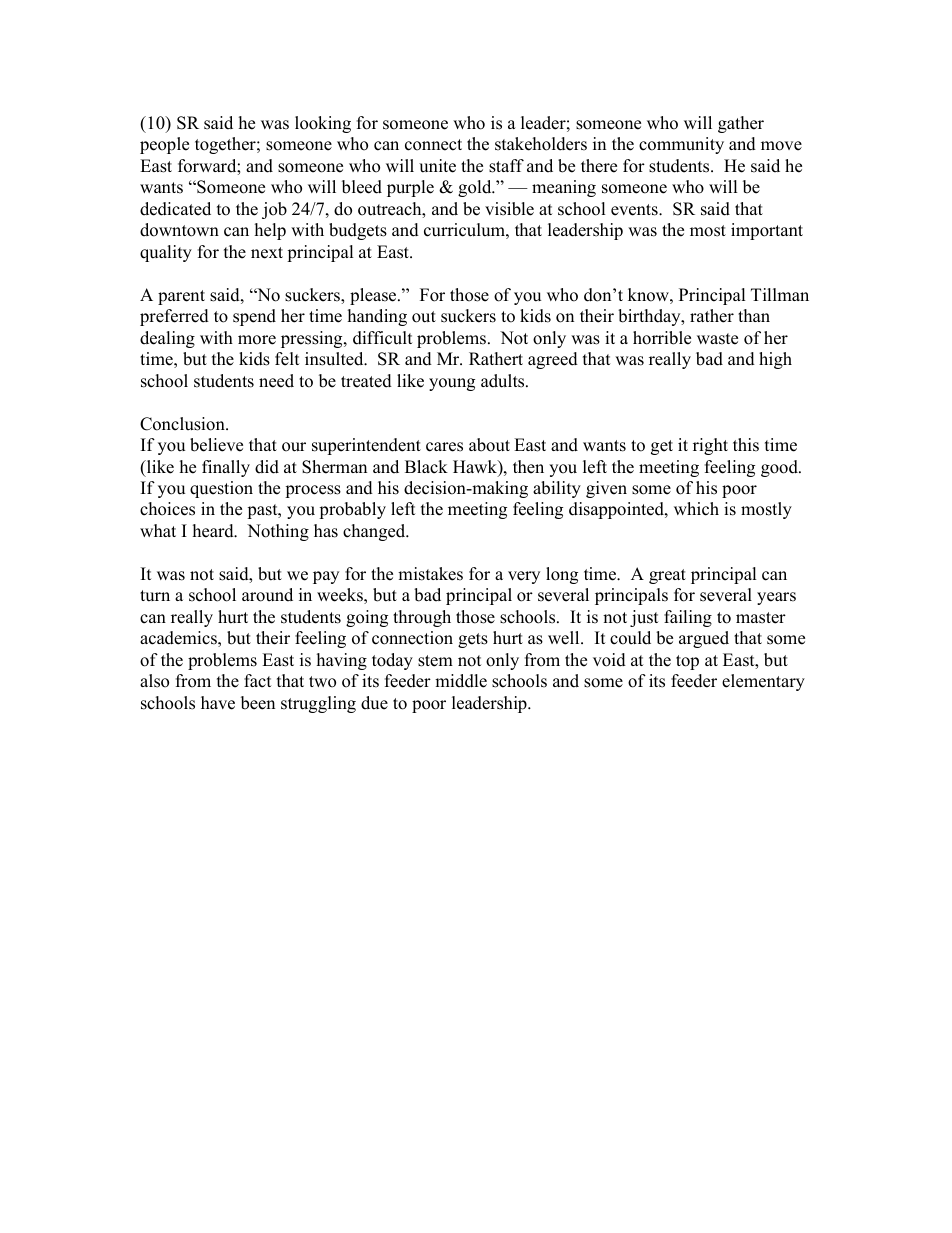 The width and height of the document is (952, 1233). I want to click on right, so click(710, 446).
